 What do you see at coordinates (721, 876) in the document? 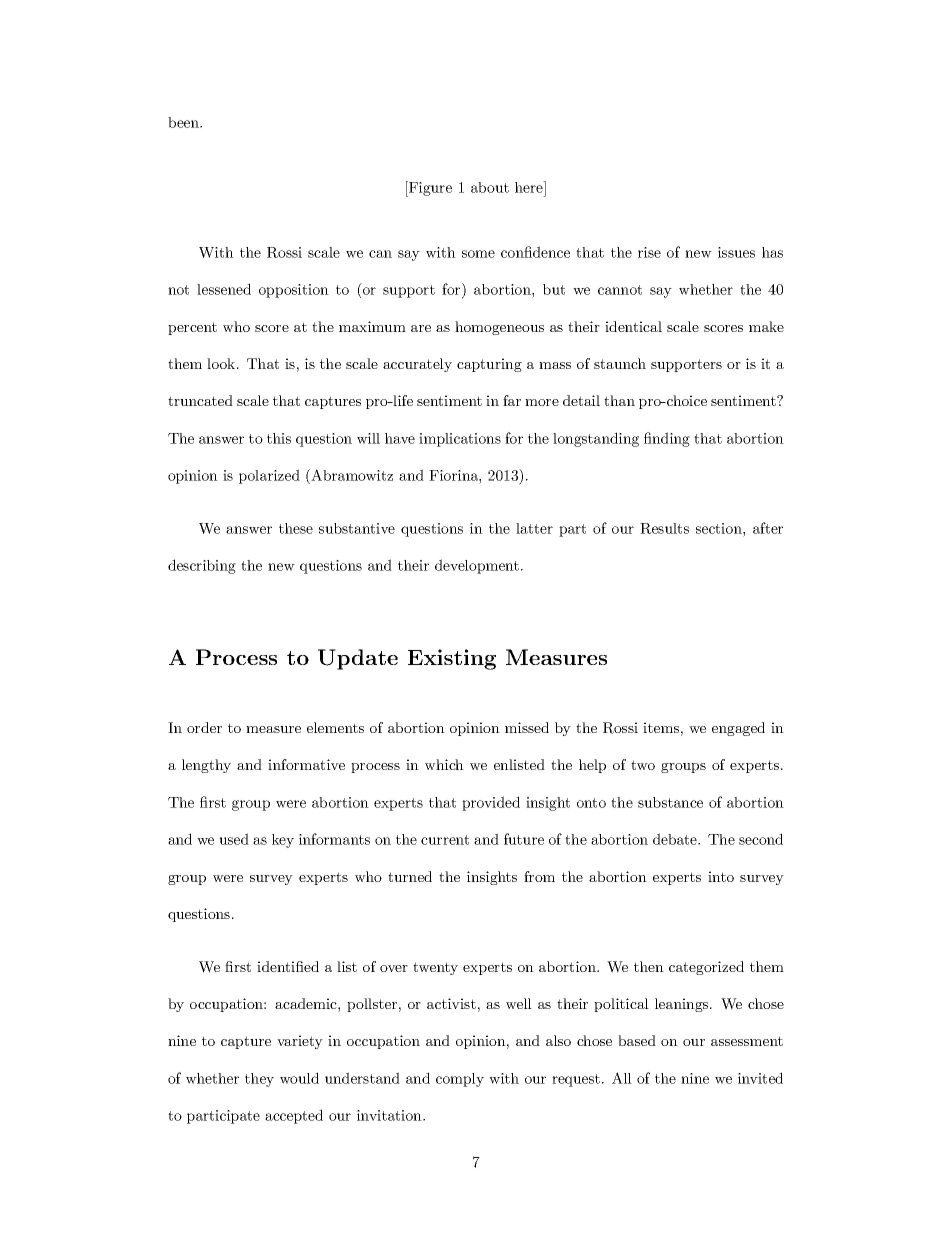
I see `into` at bounding box center [721, 876].
